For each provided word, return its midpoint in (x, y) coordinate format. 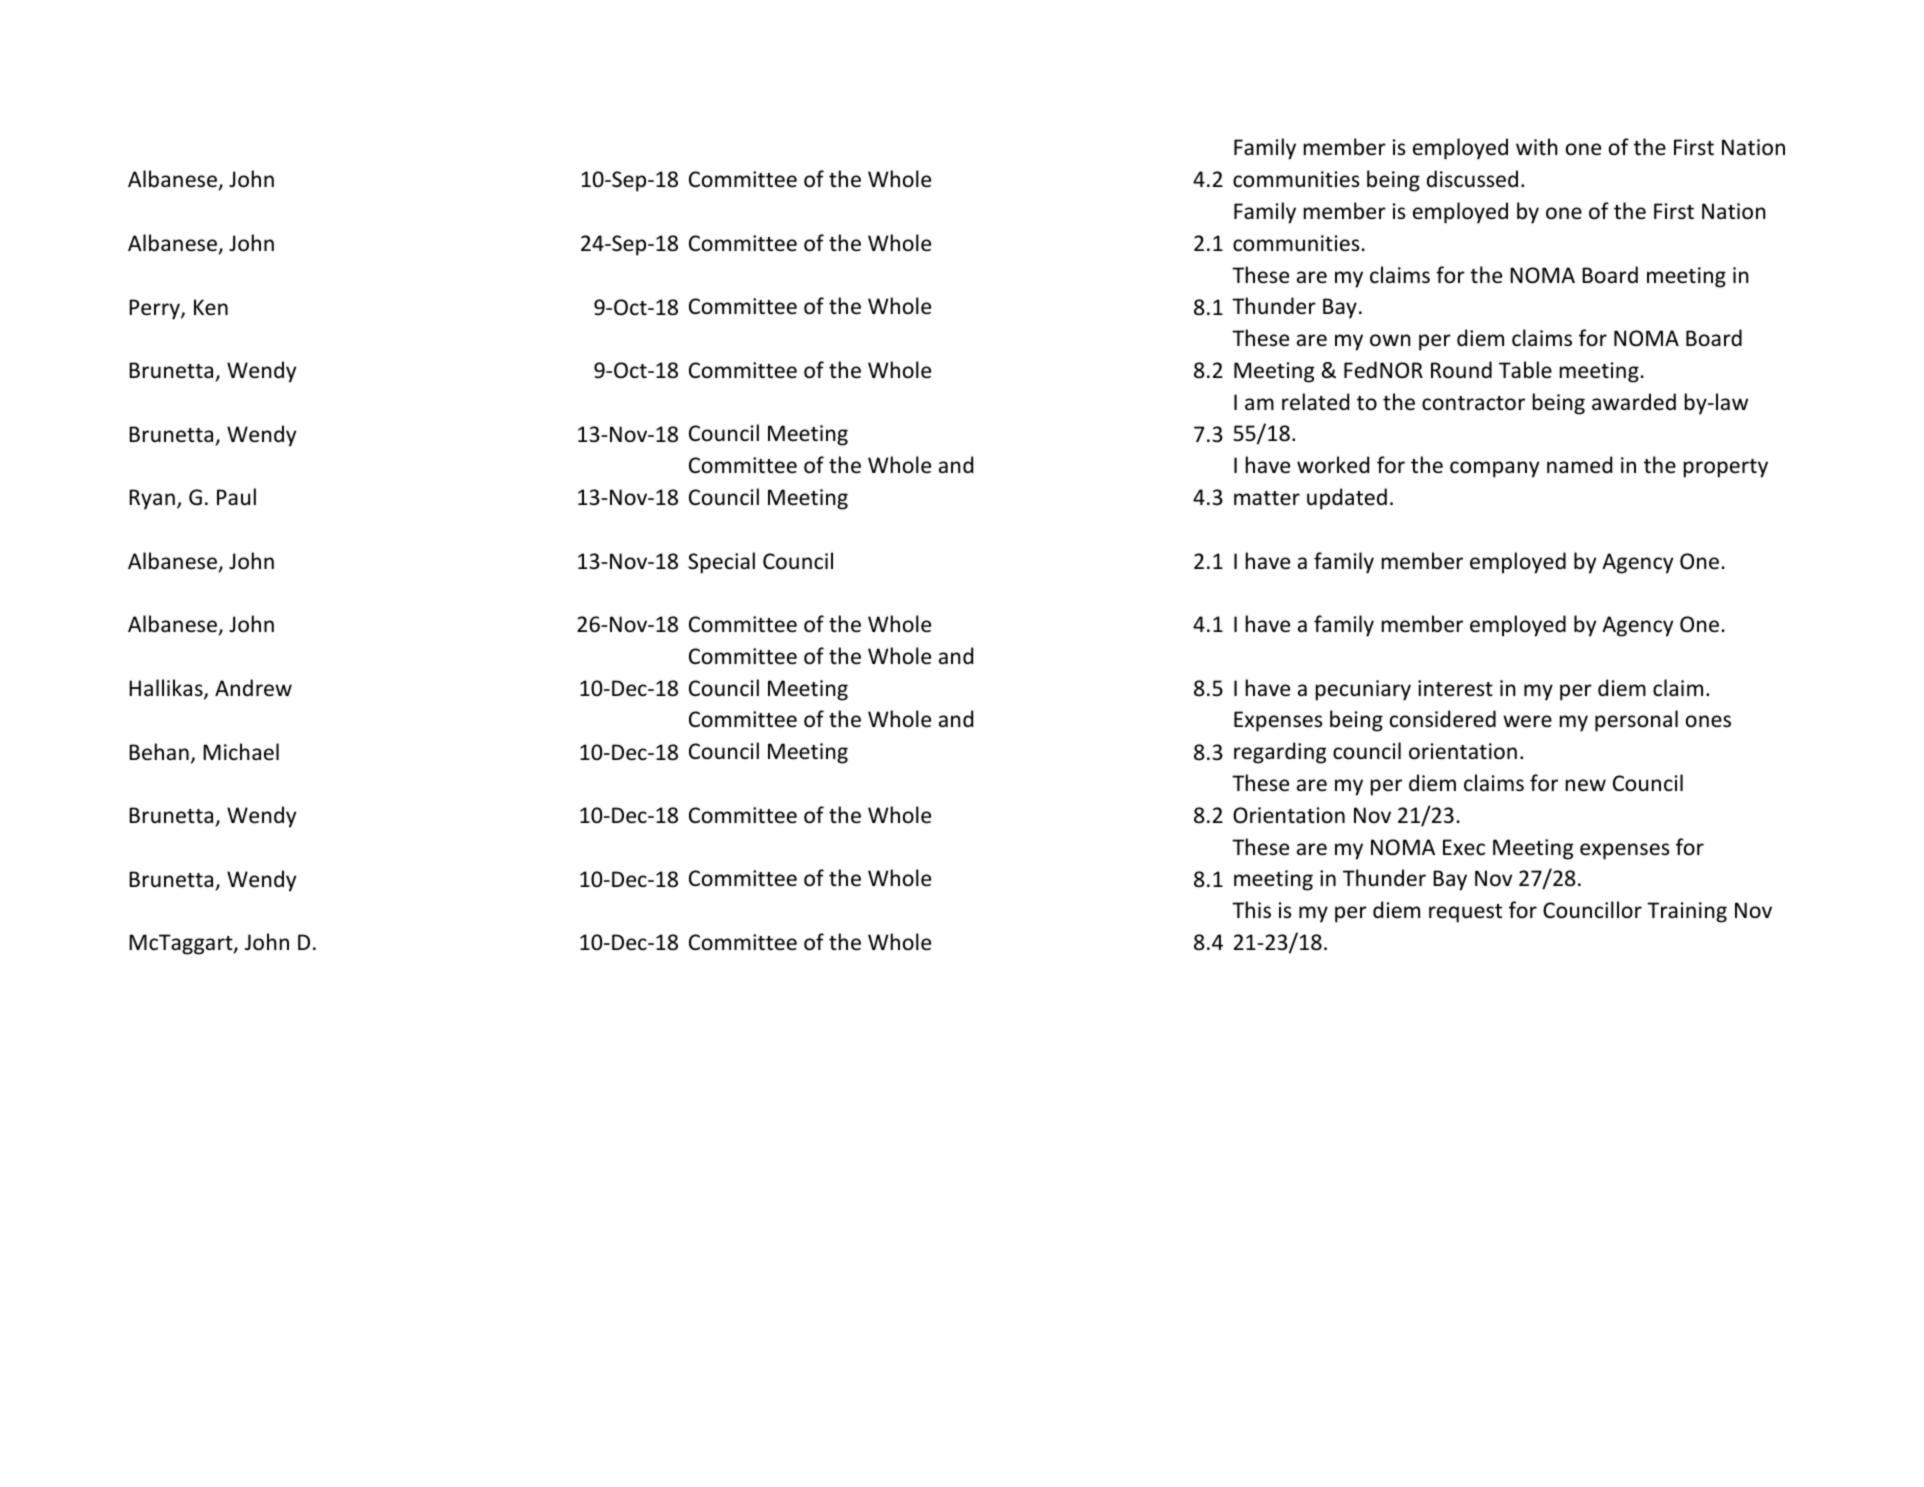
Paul (236, 496)
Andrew (253, 688)
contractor (1473, 403)
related (1315, 402)
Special (721, 563)
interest (1455, 688)
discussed (1472, 179)
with (1537, 146)
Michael (241, 752)
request (1465, 913)
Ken (211, 307)
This (1251, 910)
